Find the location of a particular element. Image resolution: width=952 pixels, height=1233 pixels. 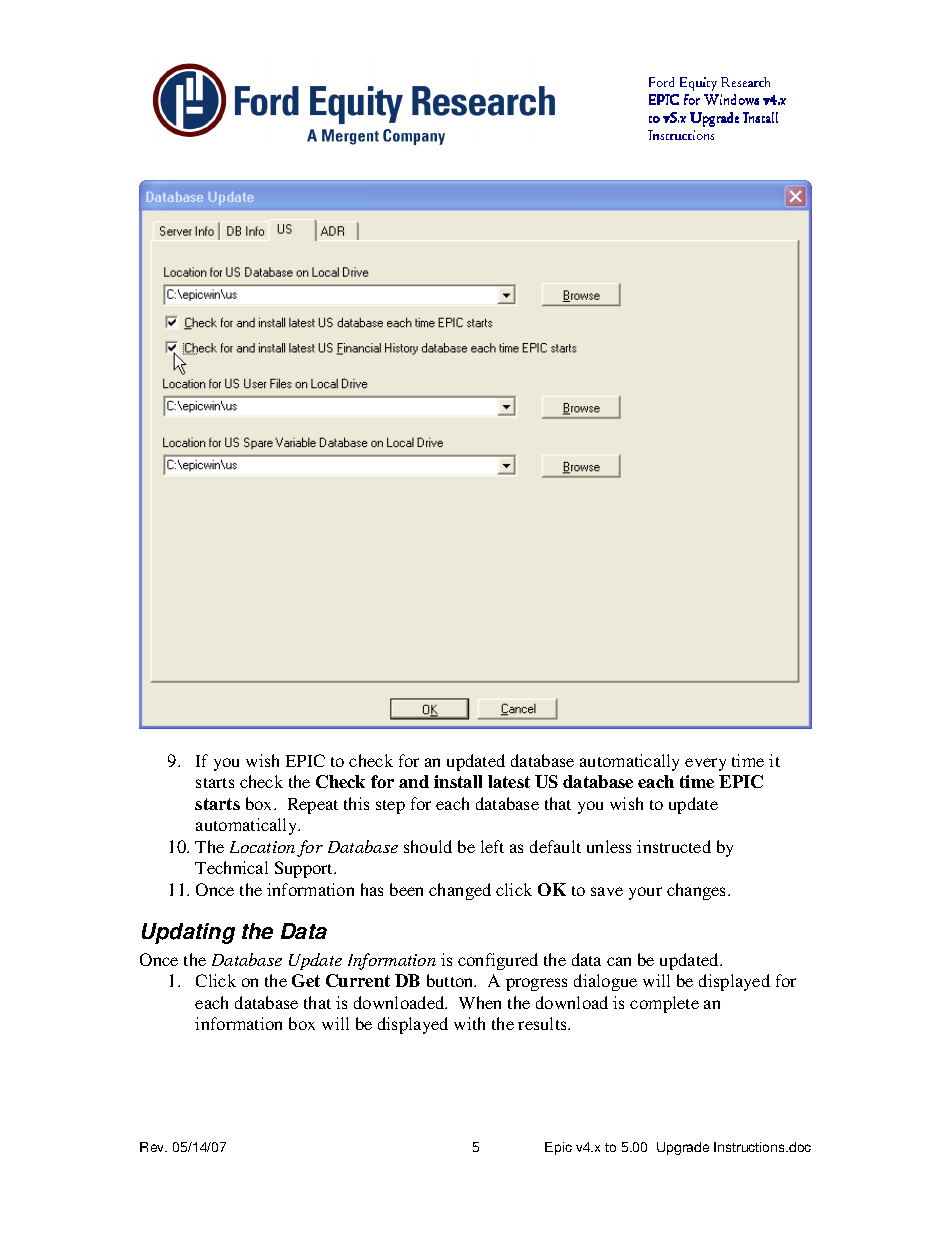

instructed is located at coordinates (674, 846).
